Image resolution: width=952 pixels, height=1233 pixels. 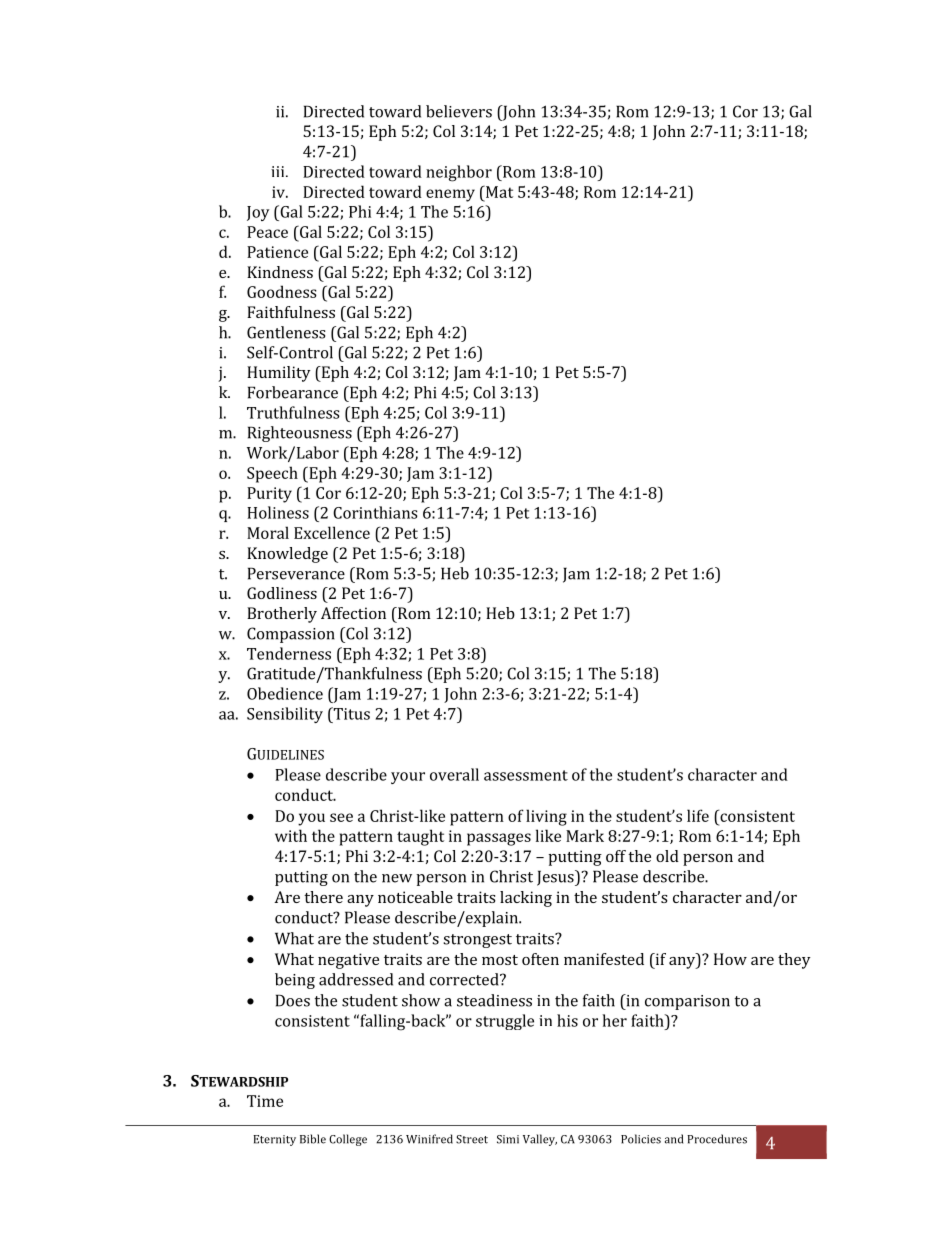 I want to click on iii, so click(x=279, y=171).
